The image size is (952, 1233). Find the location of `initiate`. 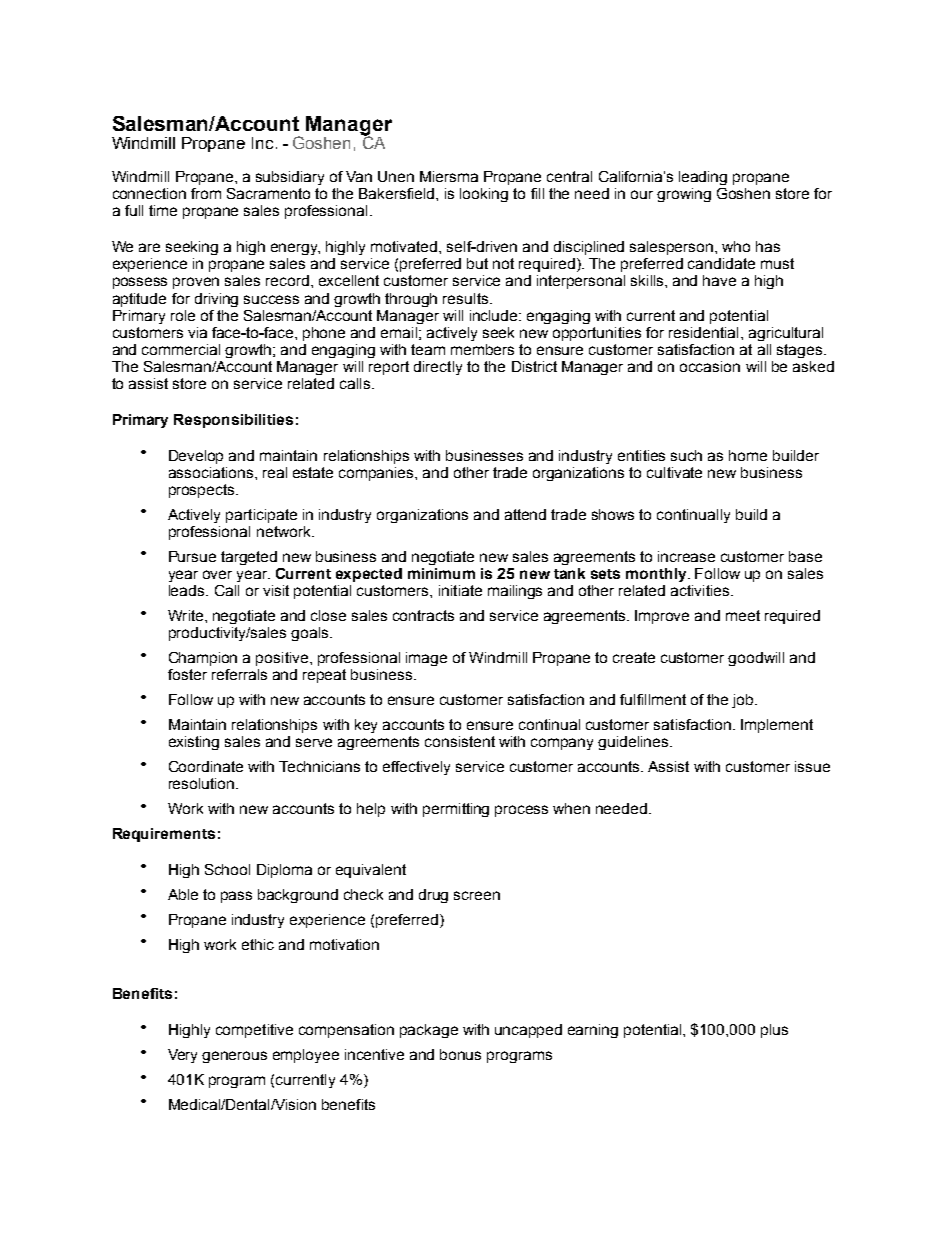

initiate is located at coordinates (460, 590).
